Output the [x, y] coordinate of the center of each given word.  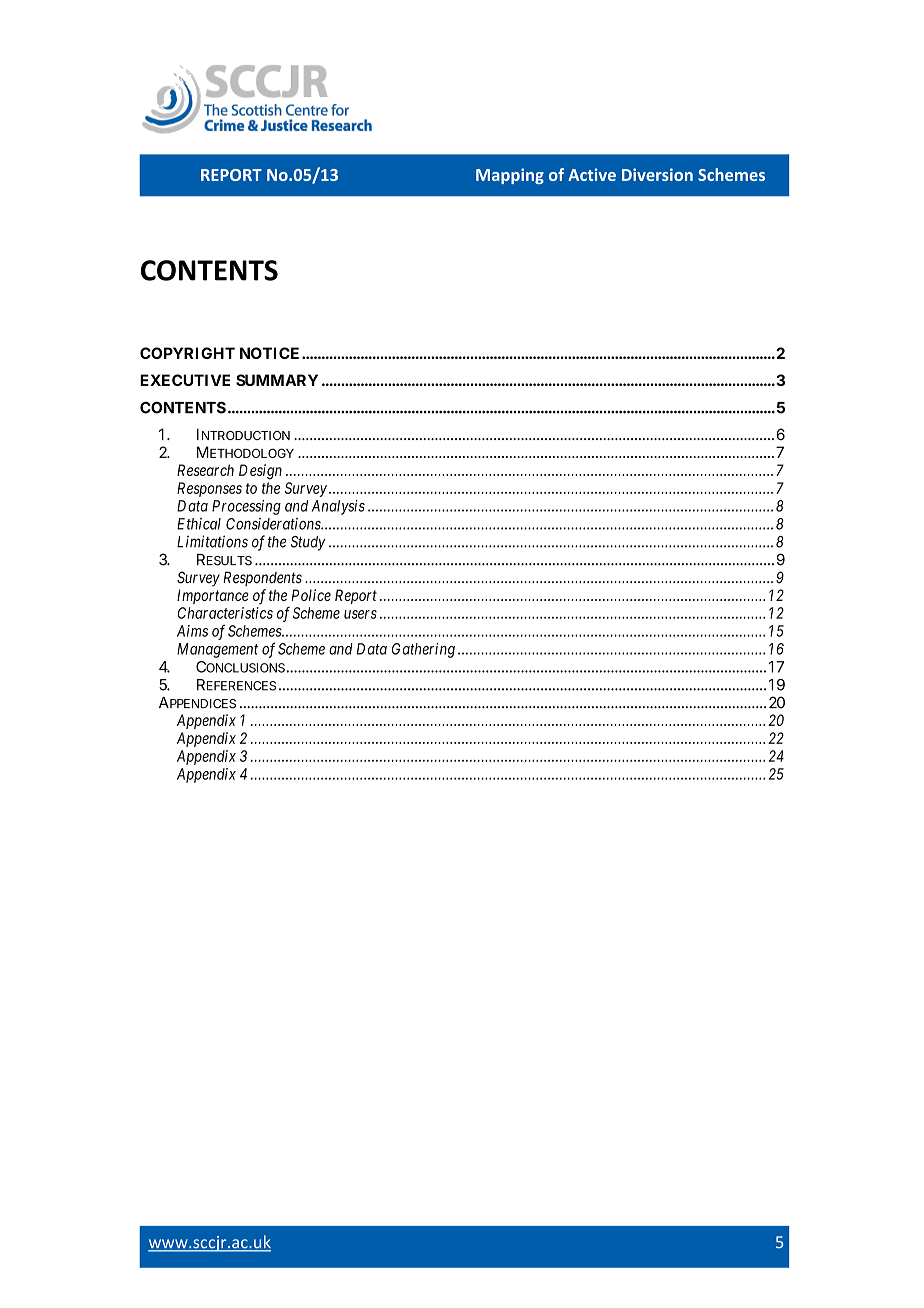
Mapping [510, 176]
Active [592, 174]
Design [260, 472]
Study [308, 543]
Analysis [338, 507]
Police [311, 595]
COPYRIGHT [187, 353]
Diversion [657, 174]
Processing [246, 507]
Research [205, 470]
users [360, 614]
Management [217, 650]
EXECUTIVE [185, 380]
